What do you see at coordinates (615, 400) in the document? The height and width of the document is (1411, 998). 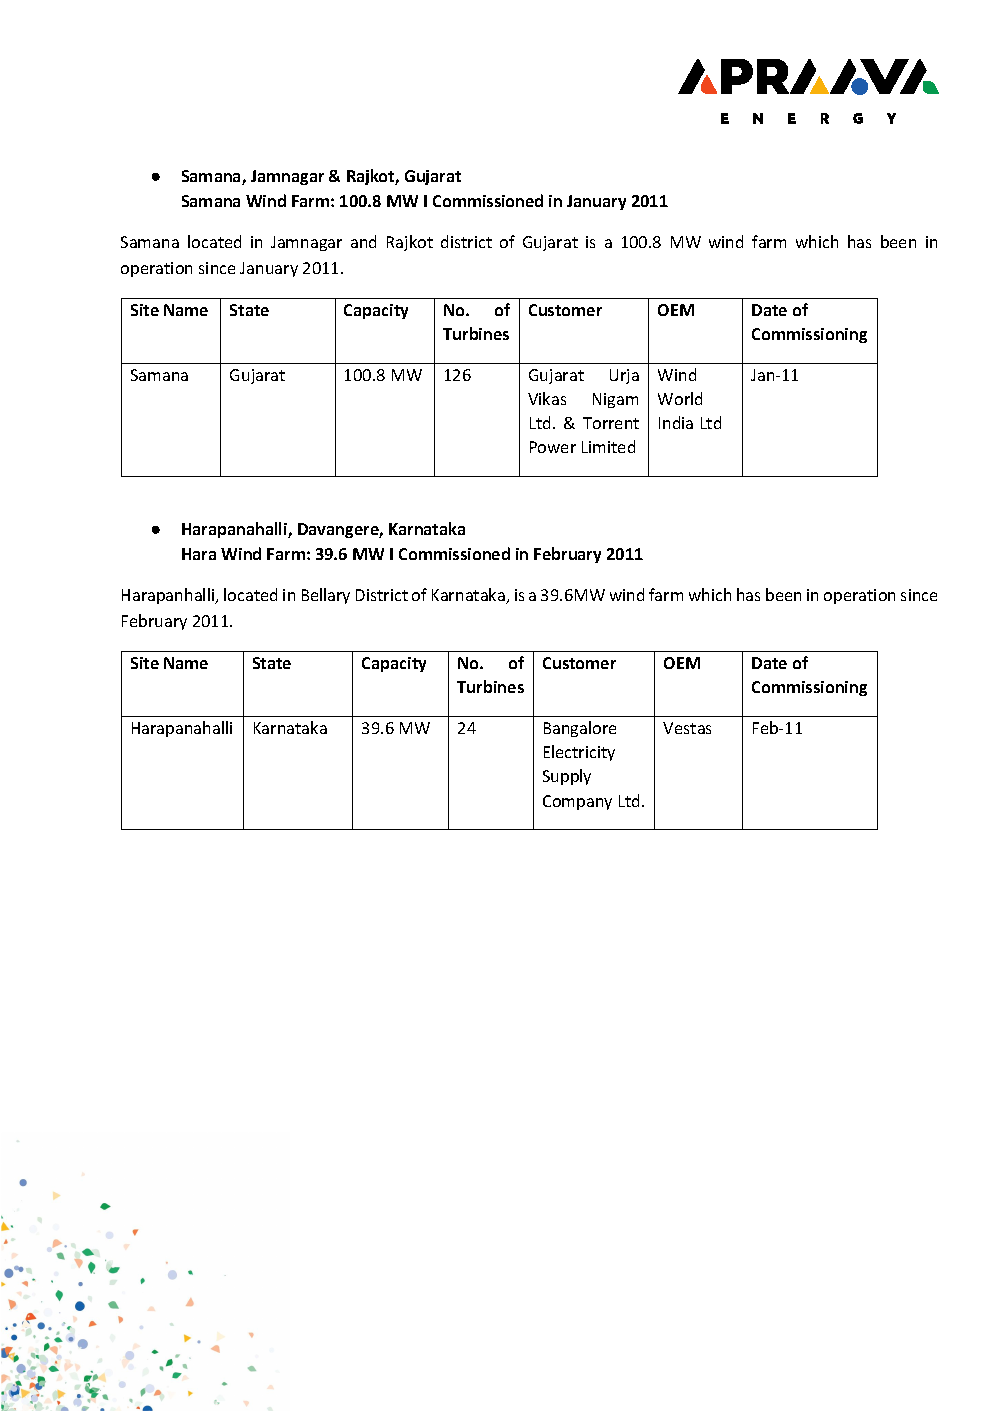 I see `Nigam` at bounding box center [615, 400].
